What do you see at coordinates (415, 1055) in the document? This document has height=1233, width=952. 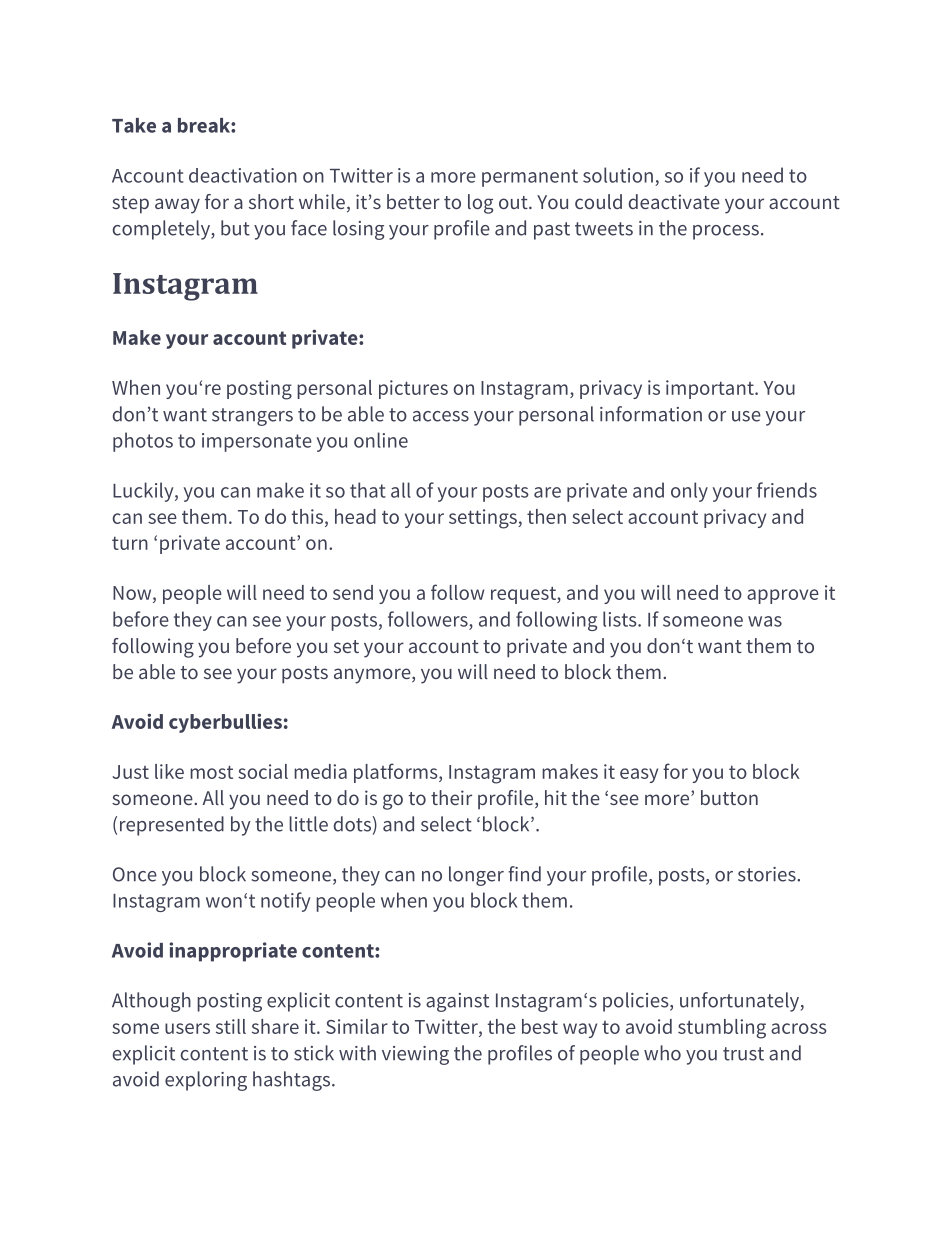 I see `viewing` at bounding box center [415, 1055].
